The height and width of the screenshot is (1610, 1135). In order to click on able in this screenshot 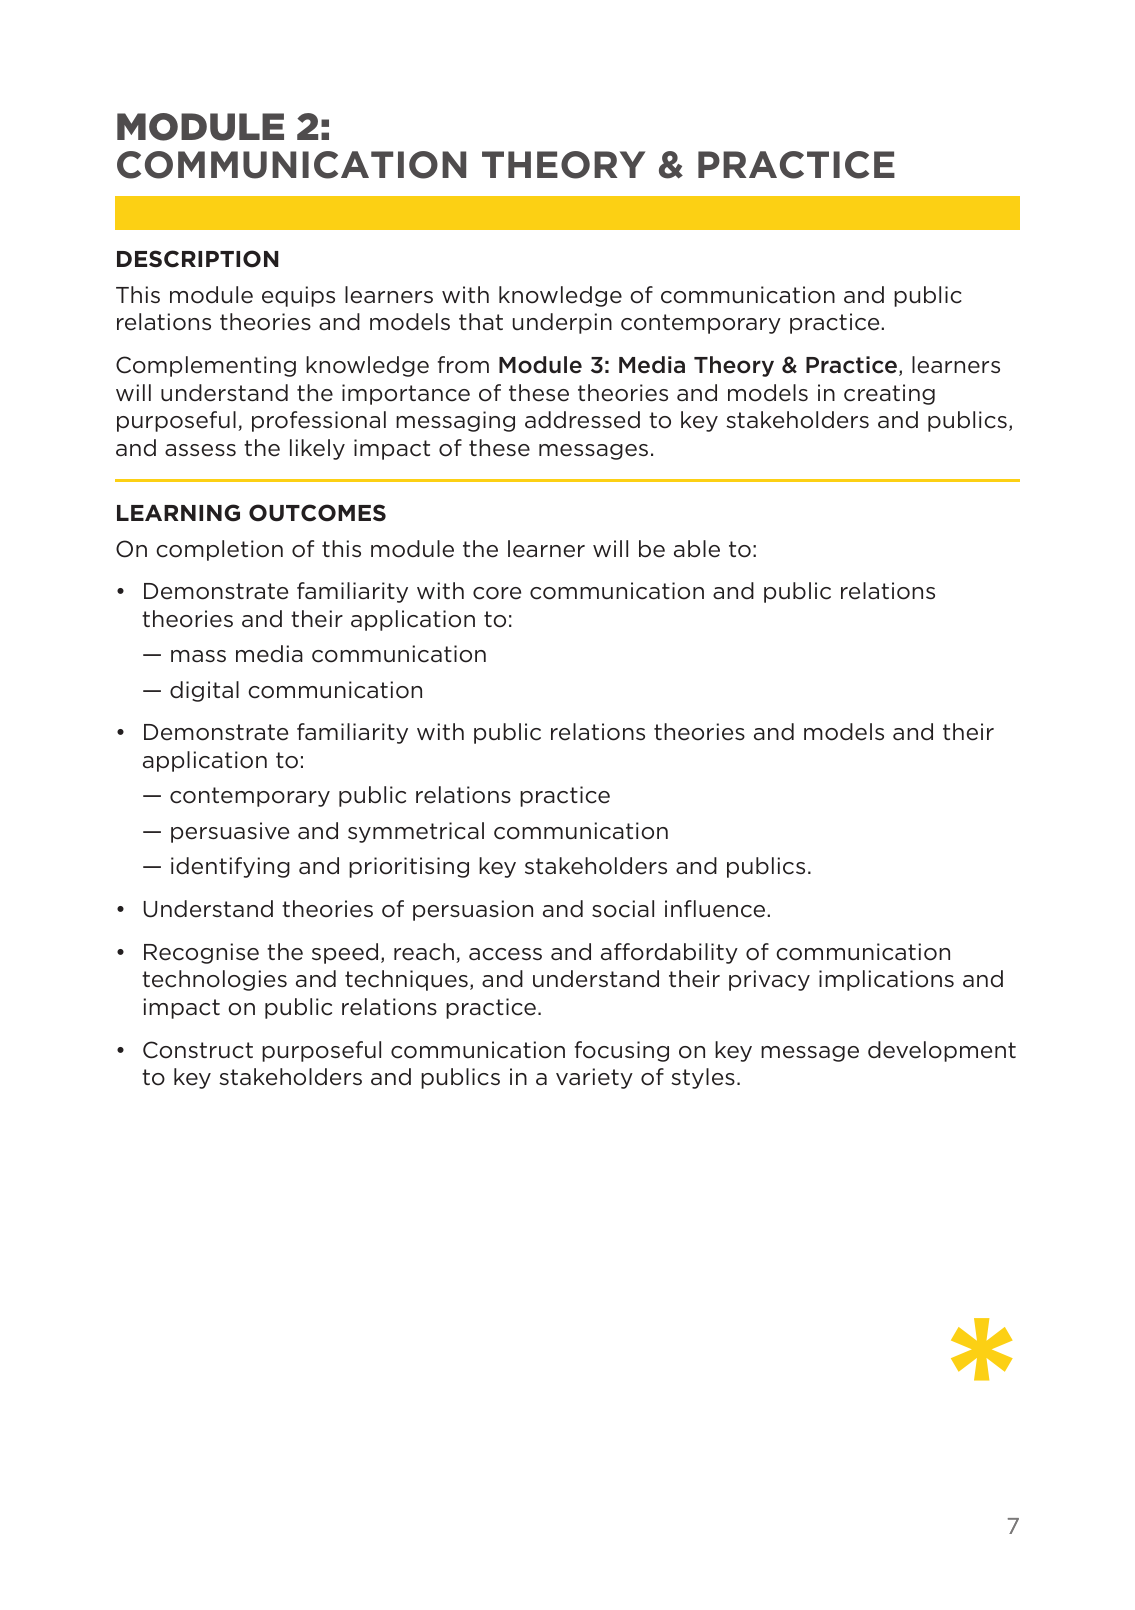, I will do `click(697, 549)`.
